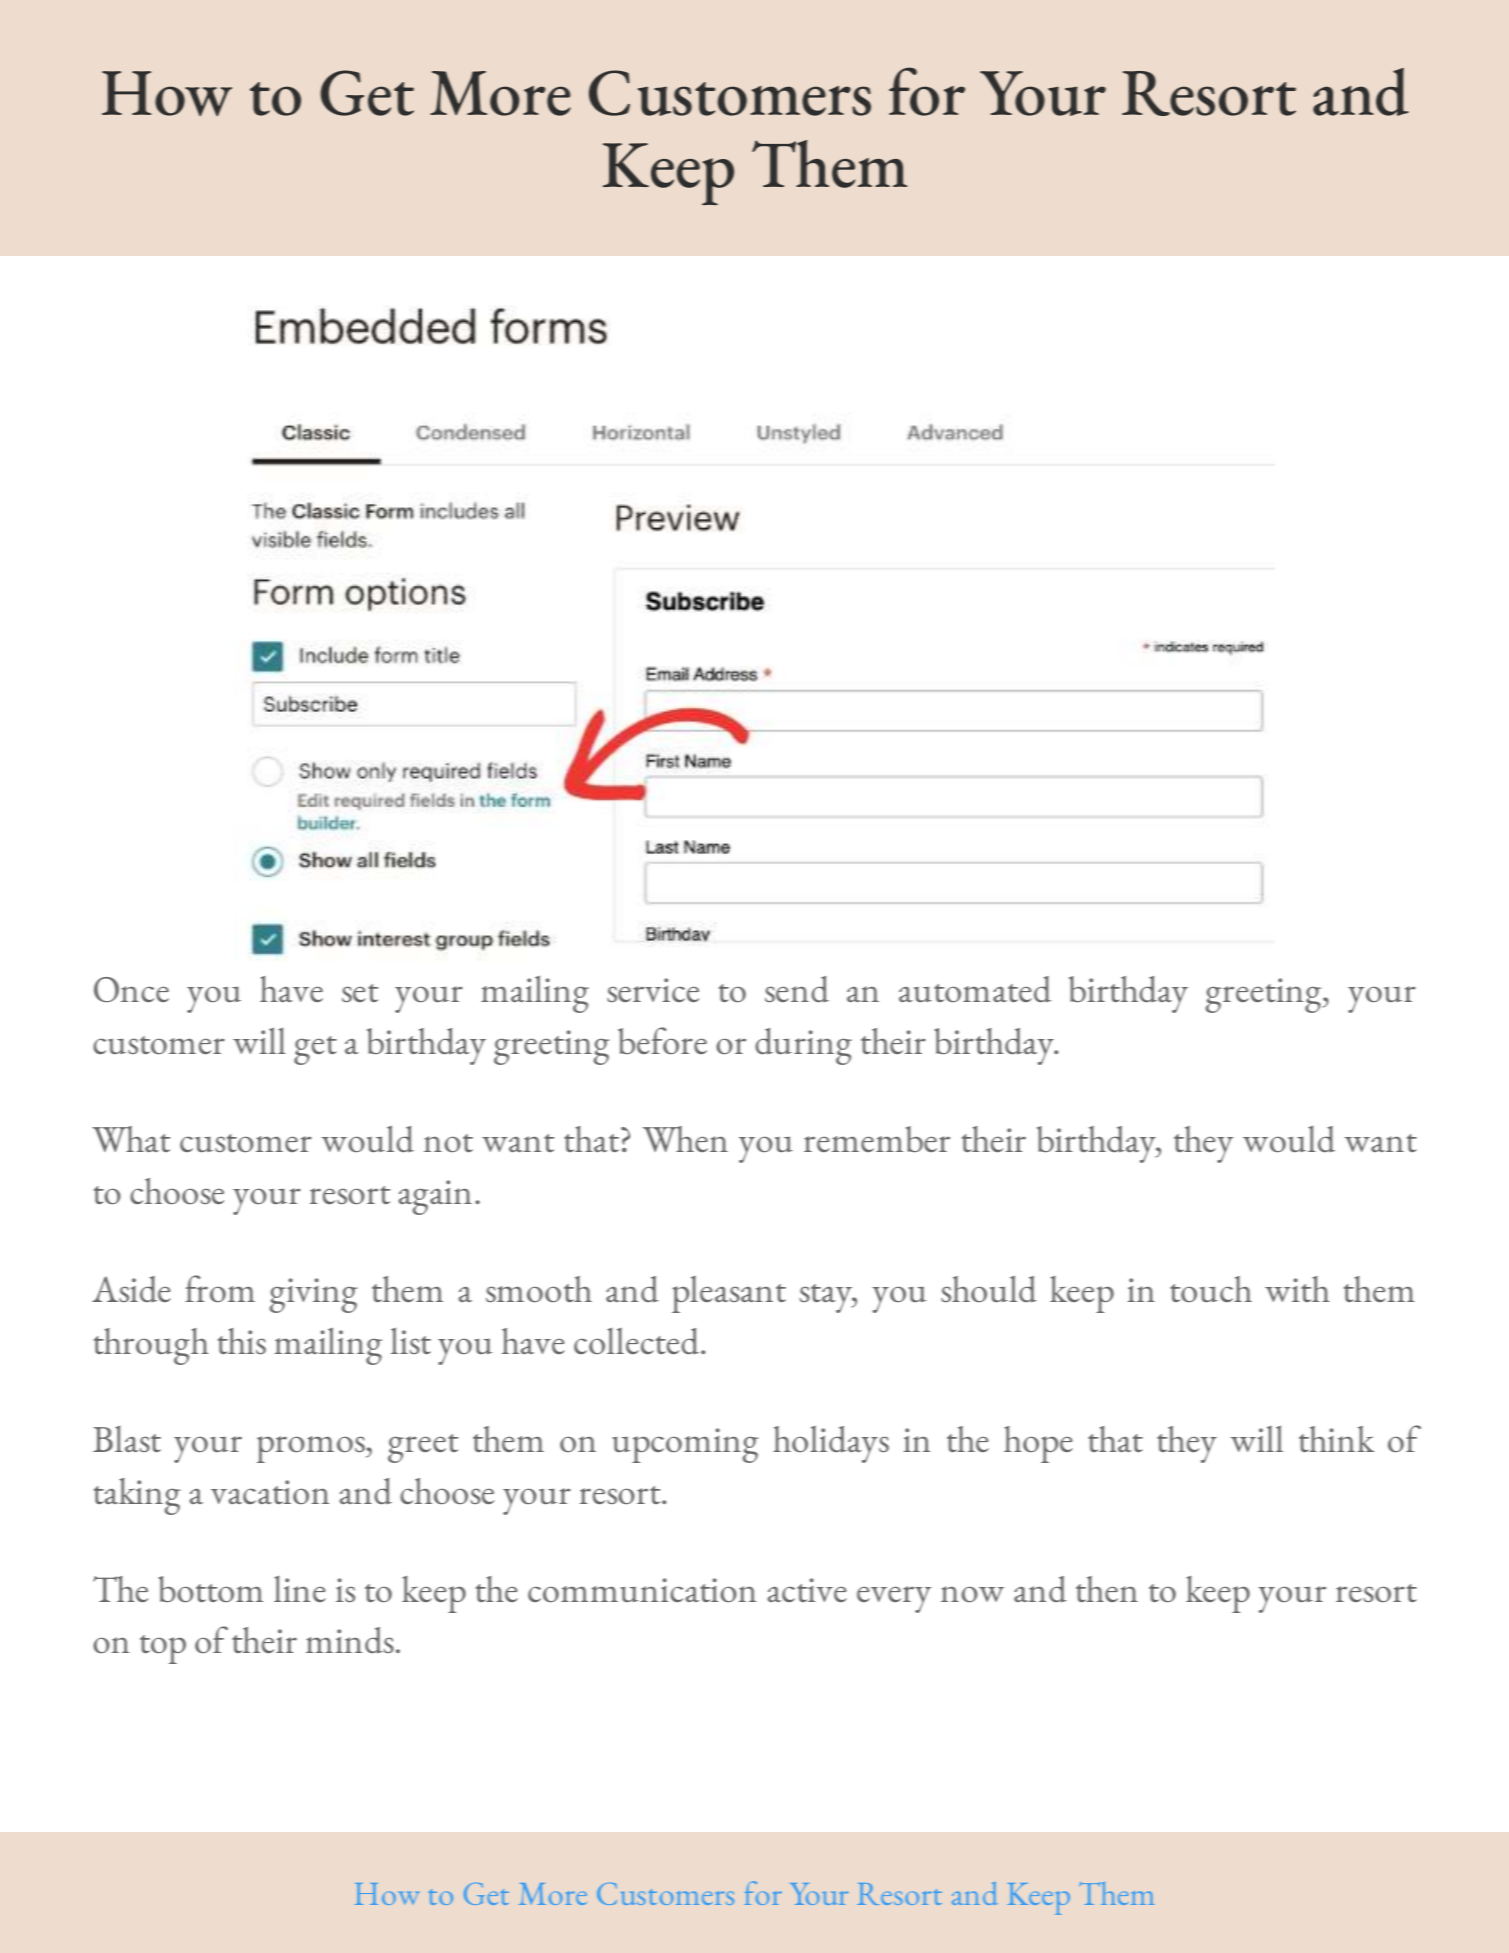 This screenshot has height=1953, width=1509. I want to click on set, so click(360, 993).
